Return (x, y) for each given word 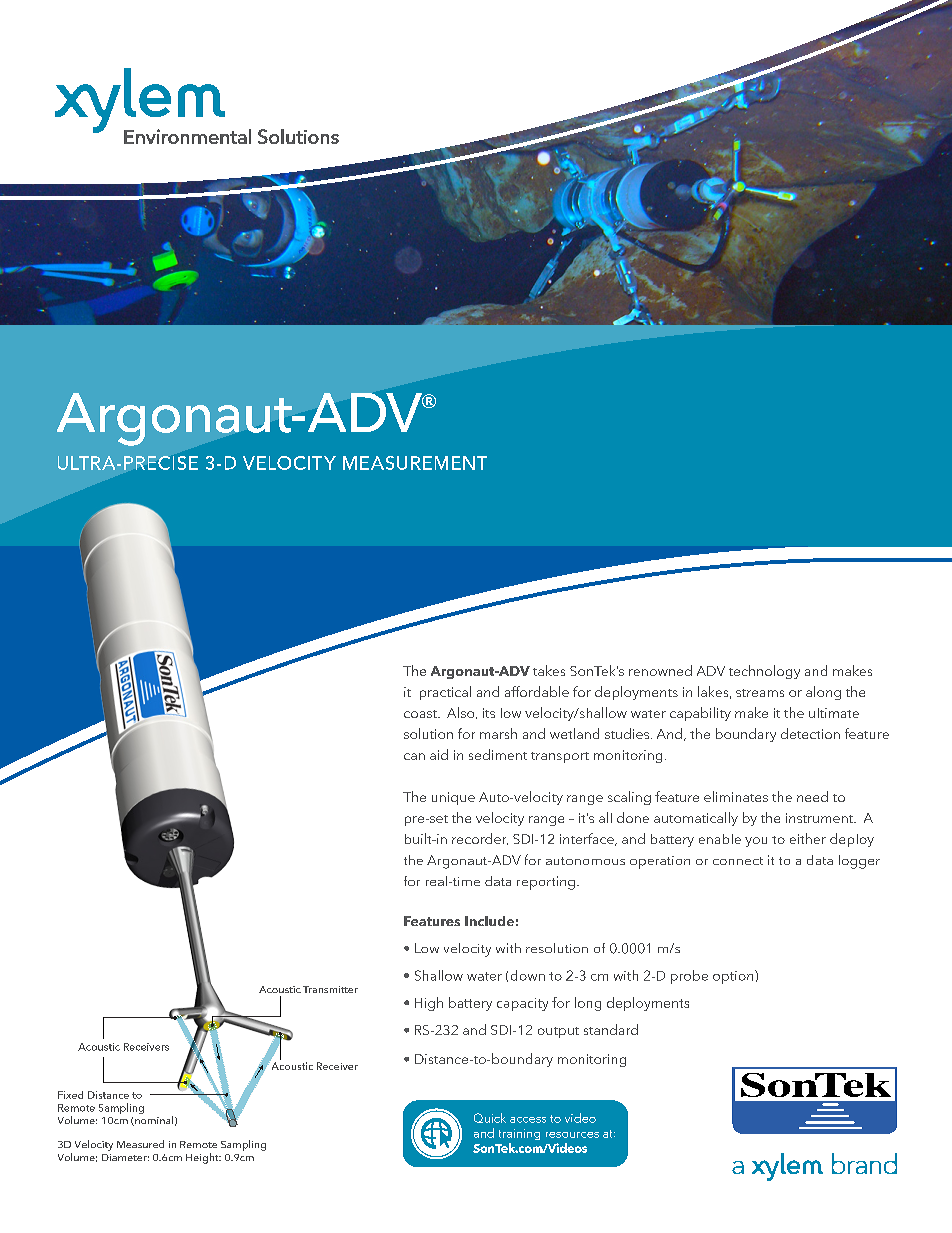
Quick (490, 1118)
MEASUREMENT (415, 463)
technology (764, 672)
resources (572, 1135)
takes (549, 670)
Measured (140, 1144)
